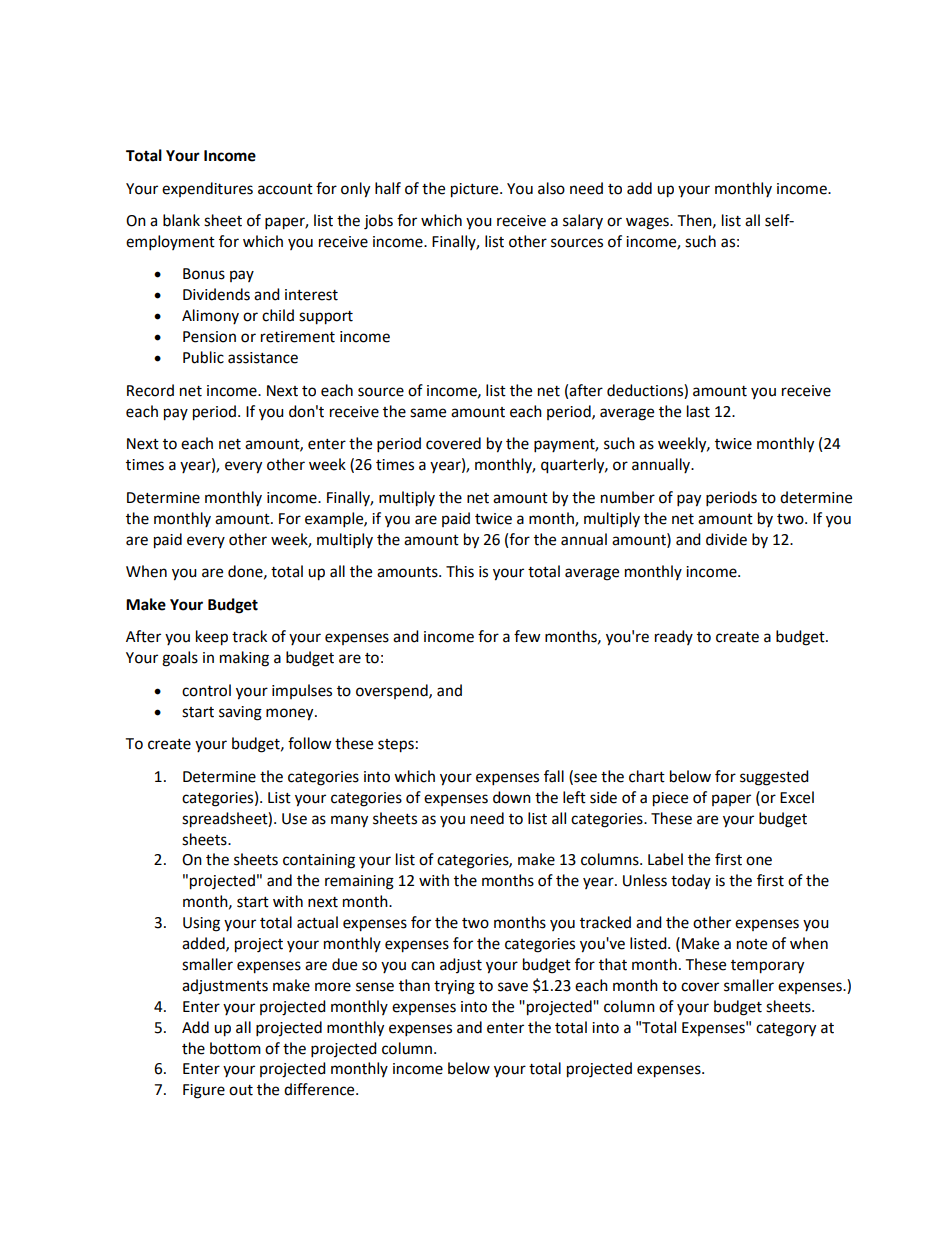 This image has width=952, height=1233. I want to click on trying, so click(454, 987).
